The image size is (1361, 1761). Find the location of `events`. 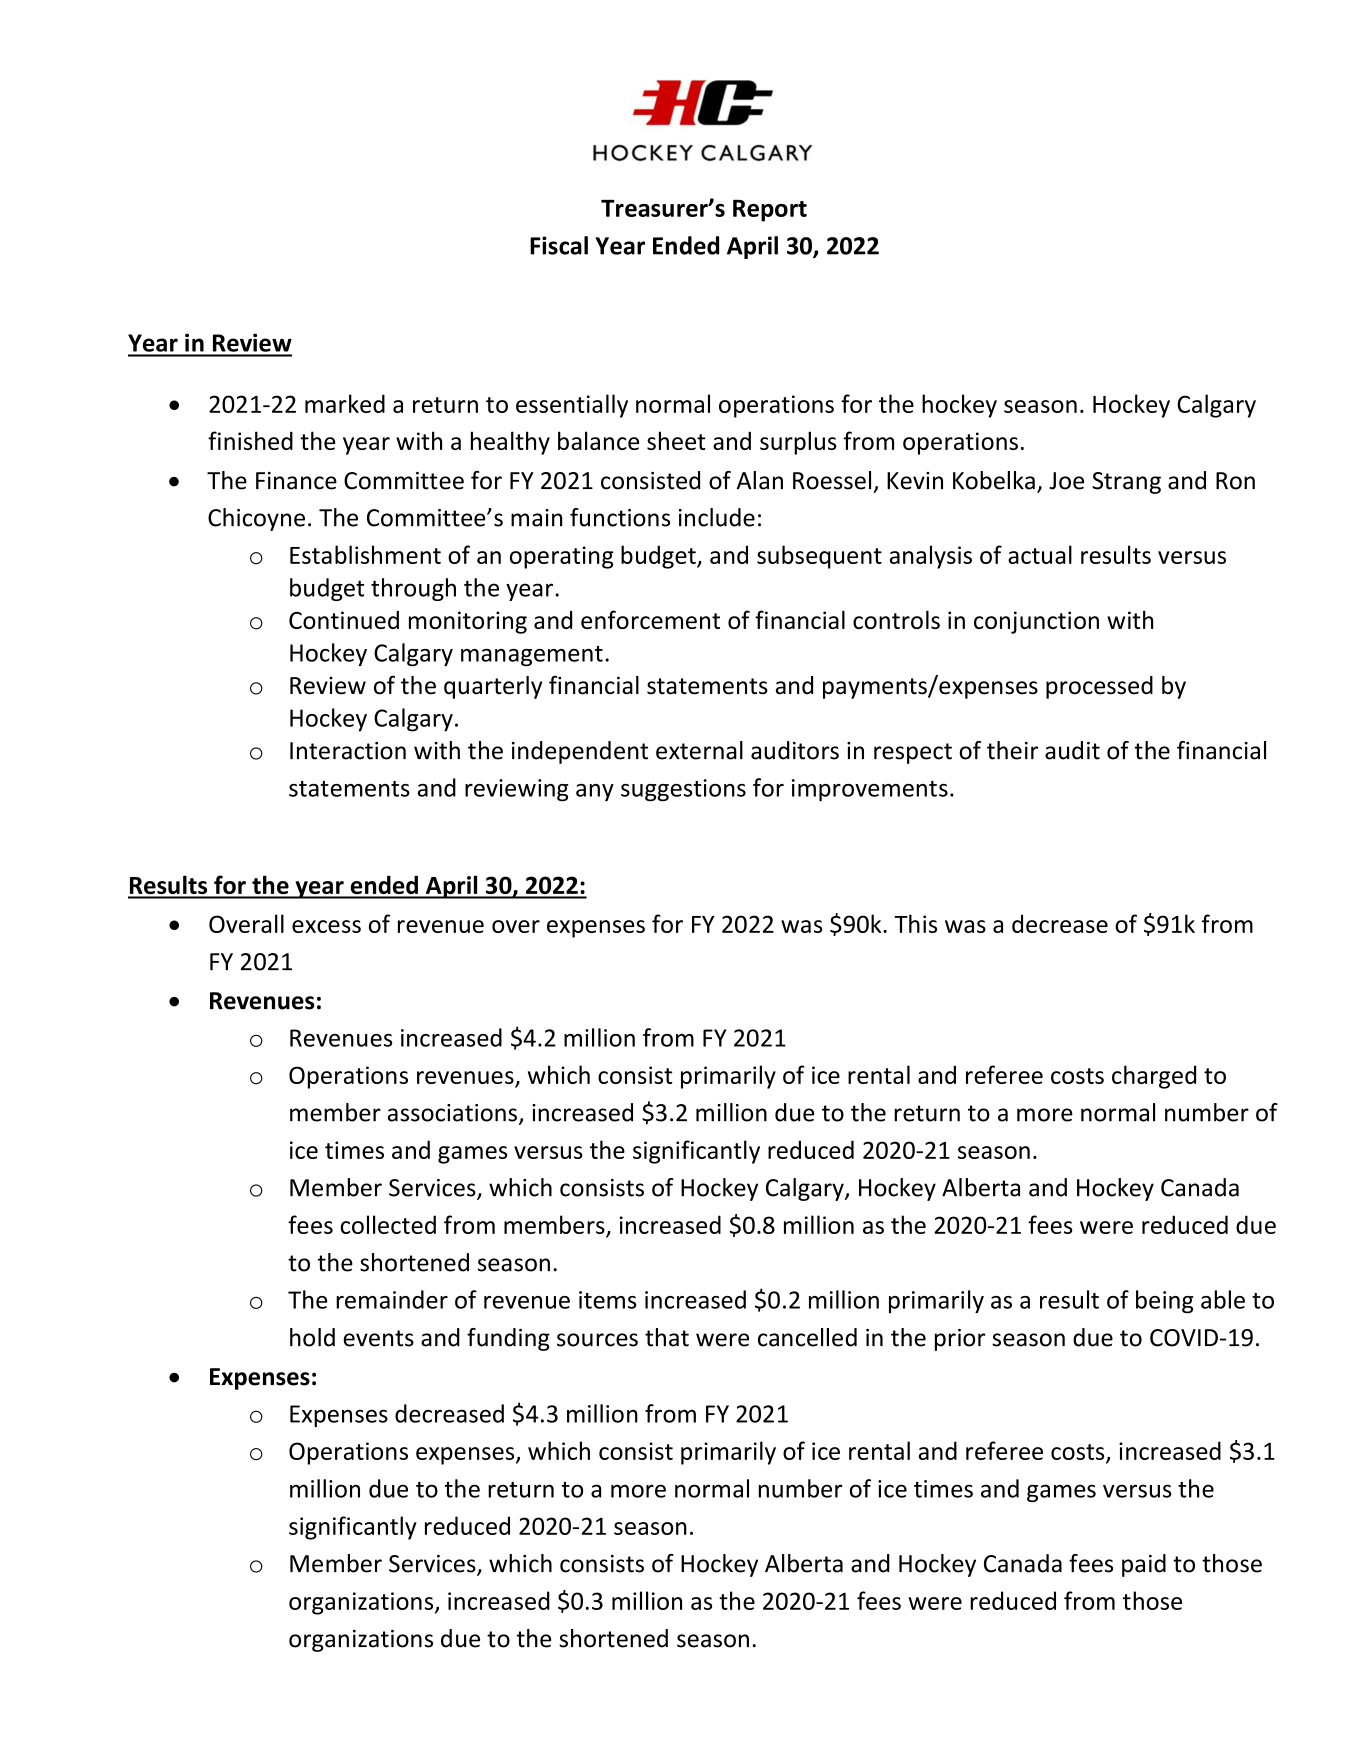

events is located at coordinates (378, 1338).
